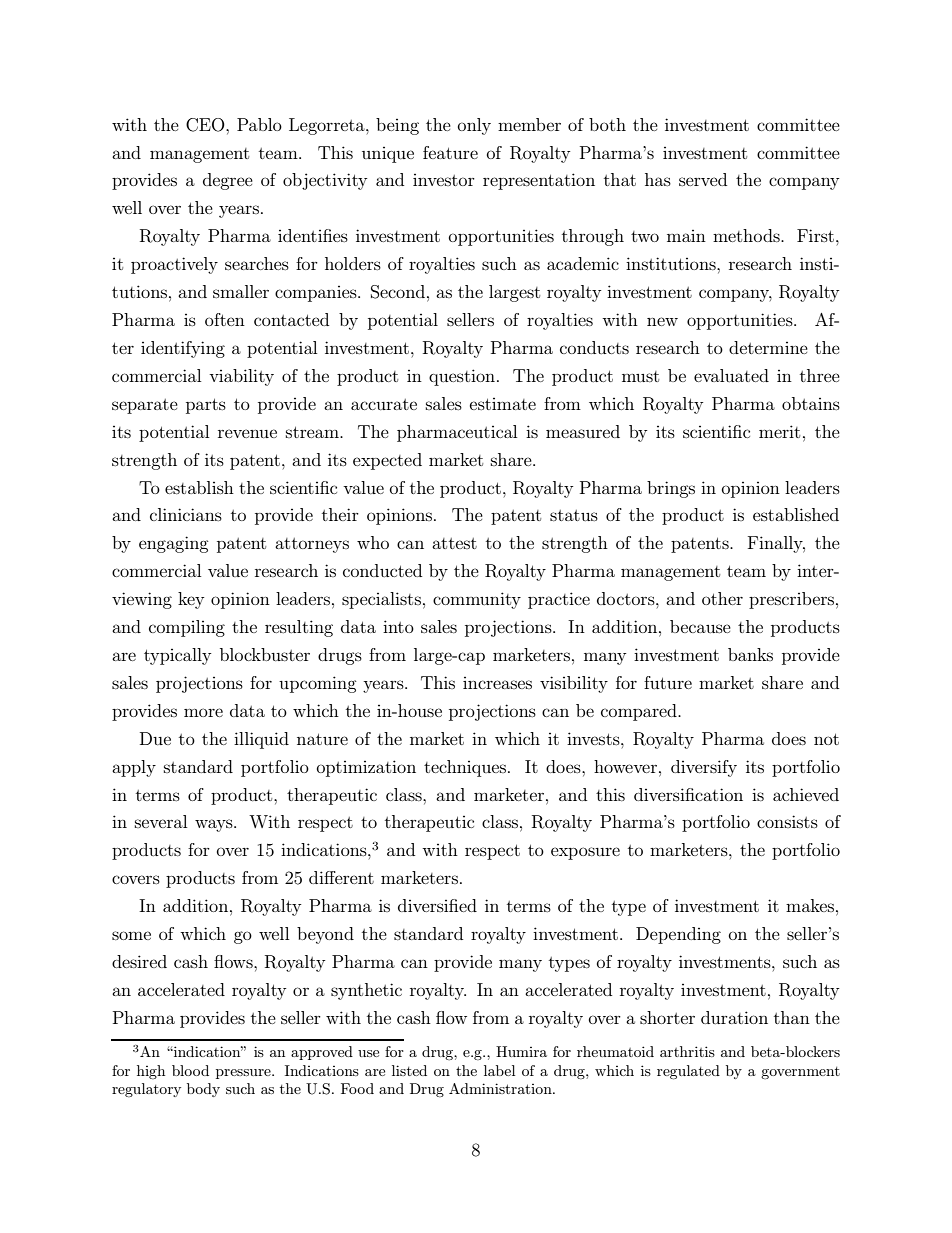 This screenshot has width=952, height=1233. What do you see at coordinates (703, 179) in the screenshot?
I see `served` at bounding box center [703, 179].
